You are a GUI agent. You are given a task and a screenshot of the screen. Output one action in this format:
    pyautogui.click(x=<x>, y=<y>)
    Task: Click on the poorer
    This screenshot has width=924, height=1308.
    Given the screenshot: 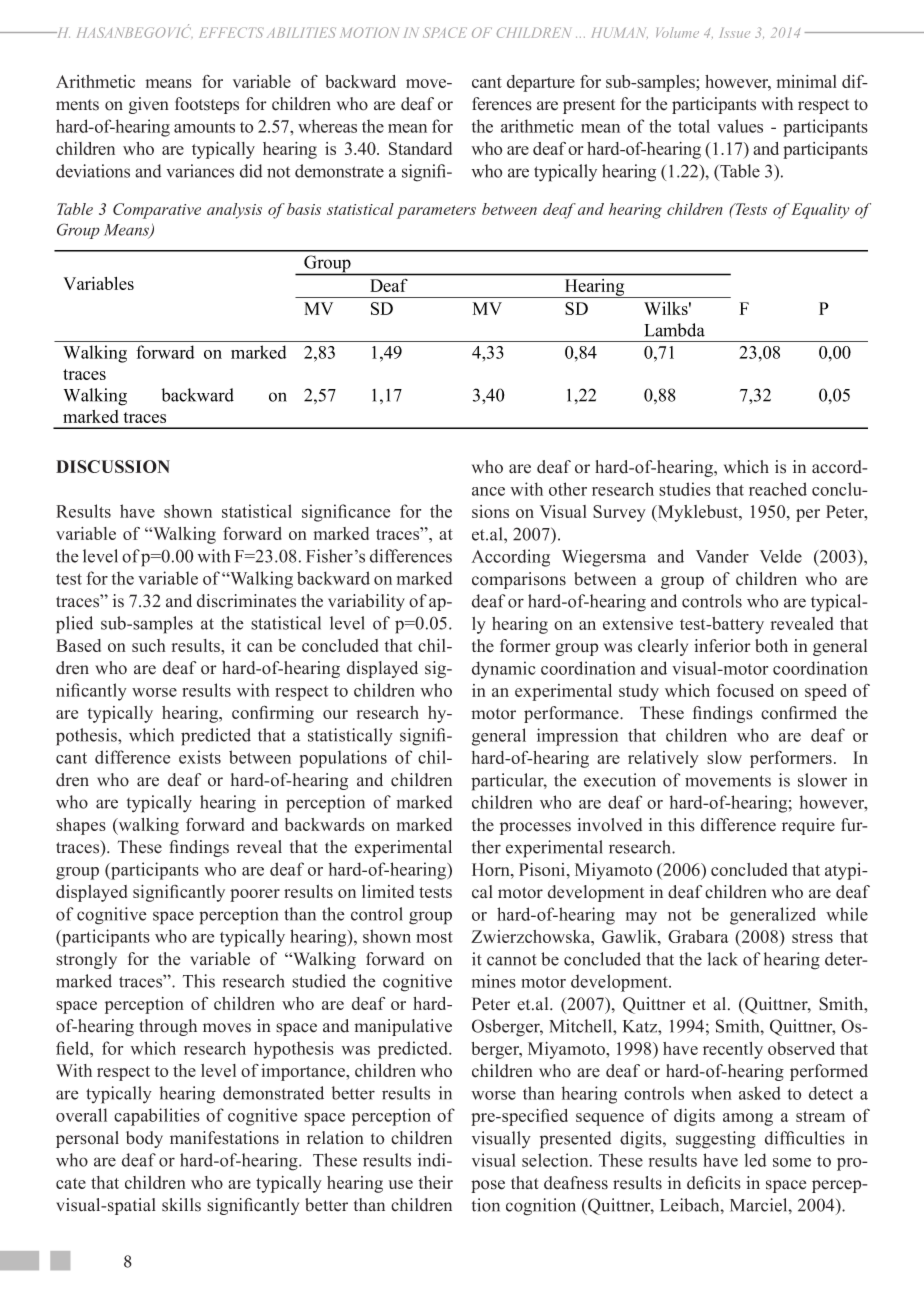 What is the action you would take?
    pyautogui.click(x=255, y=895)
